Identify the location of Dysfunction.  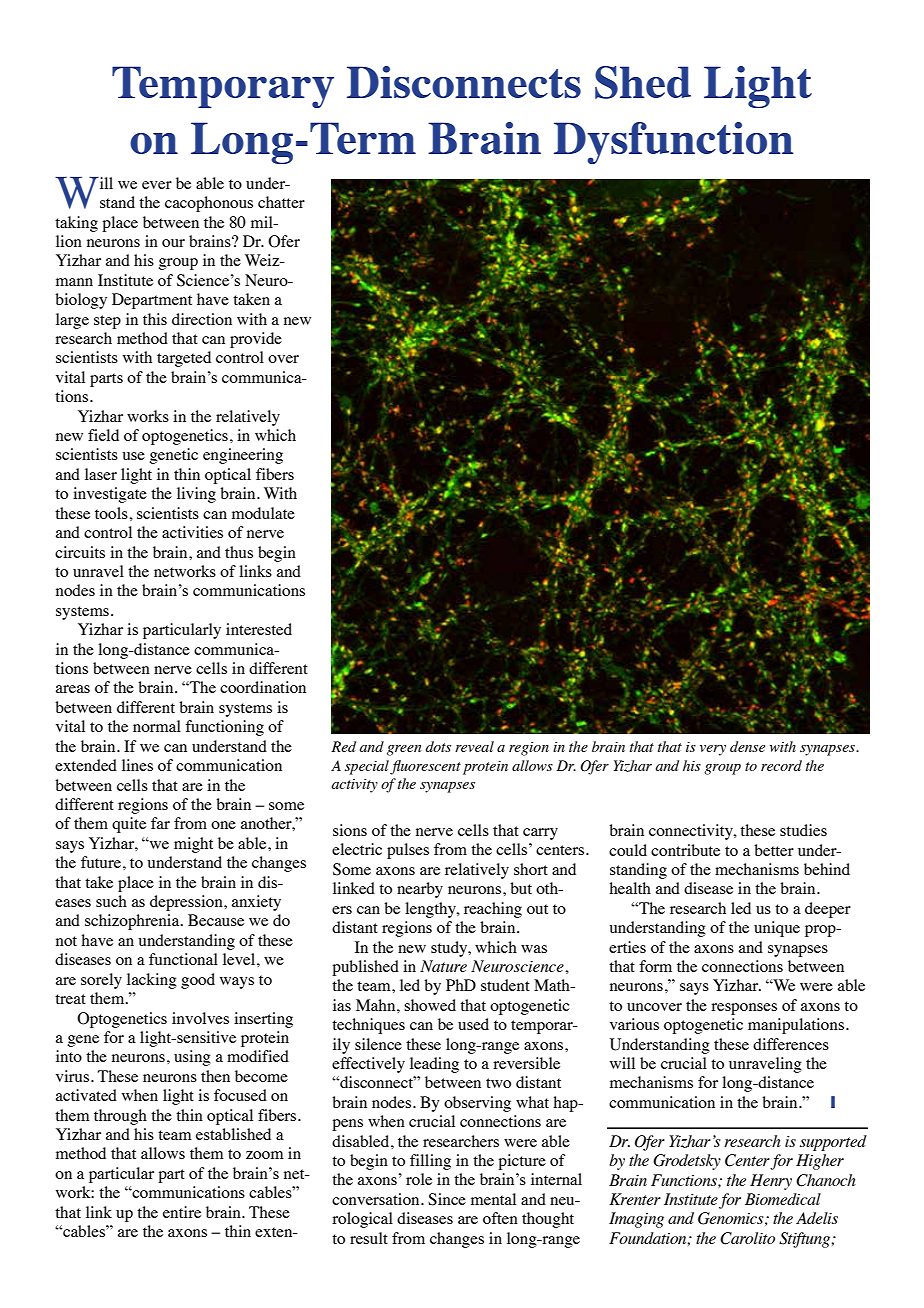
(673, 143).
